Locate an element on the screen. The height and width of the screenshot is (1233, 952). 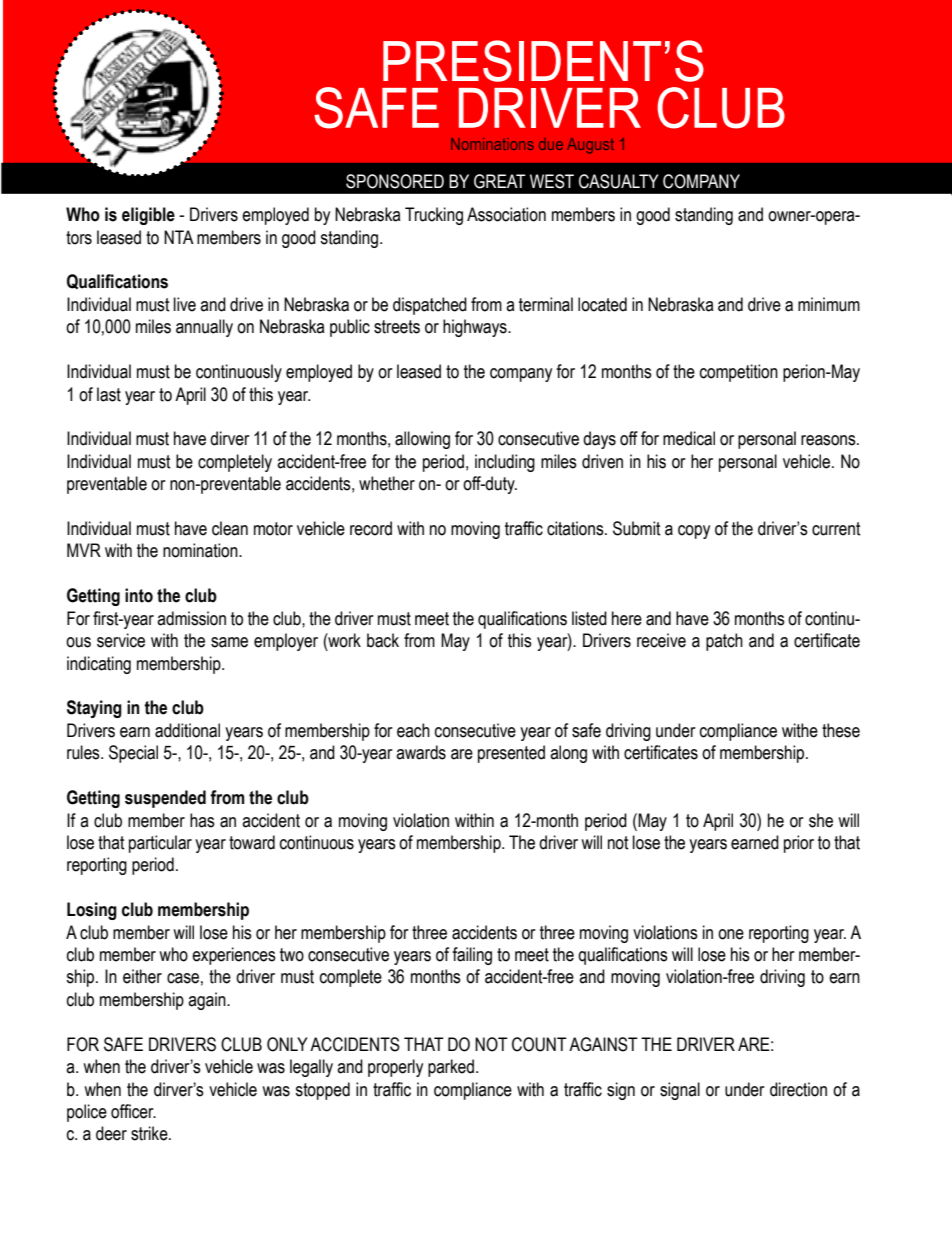
CASUALTY is located at coordinates (619, 181).
